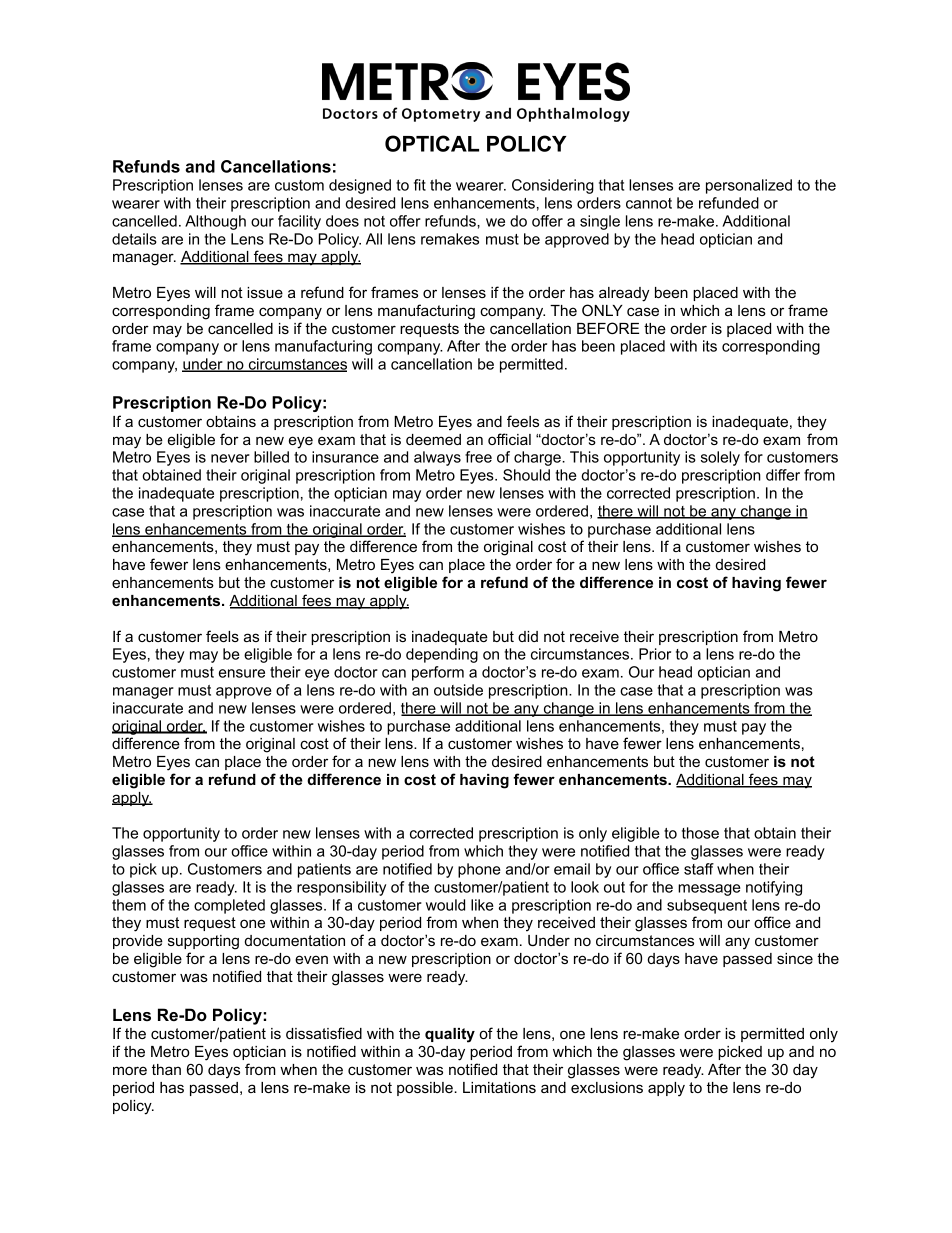 This screenshot has height=1233, width=952. What do you see at coordinates (433, 439) in the screenshot?
I see `deemed` at bounding box center [433, 439].
